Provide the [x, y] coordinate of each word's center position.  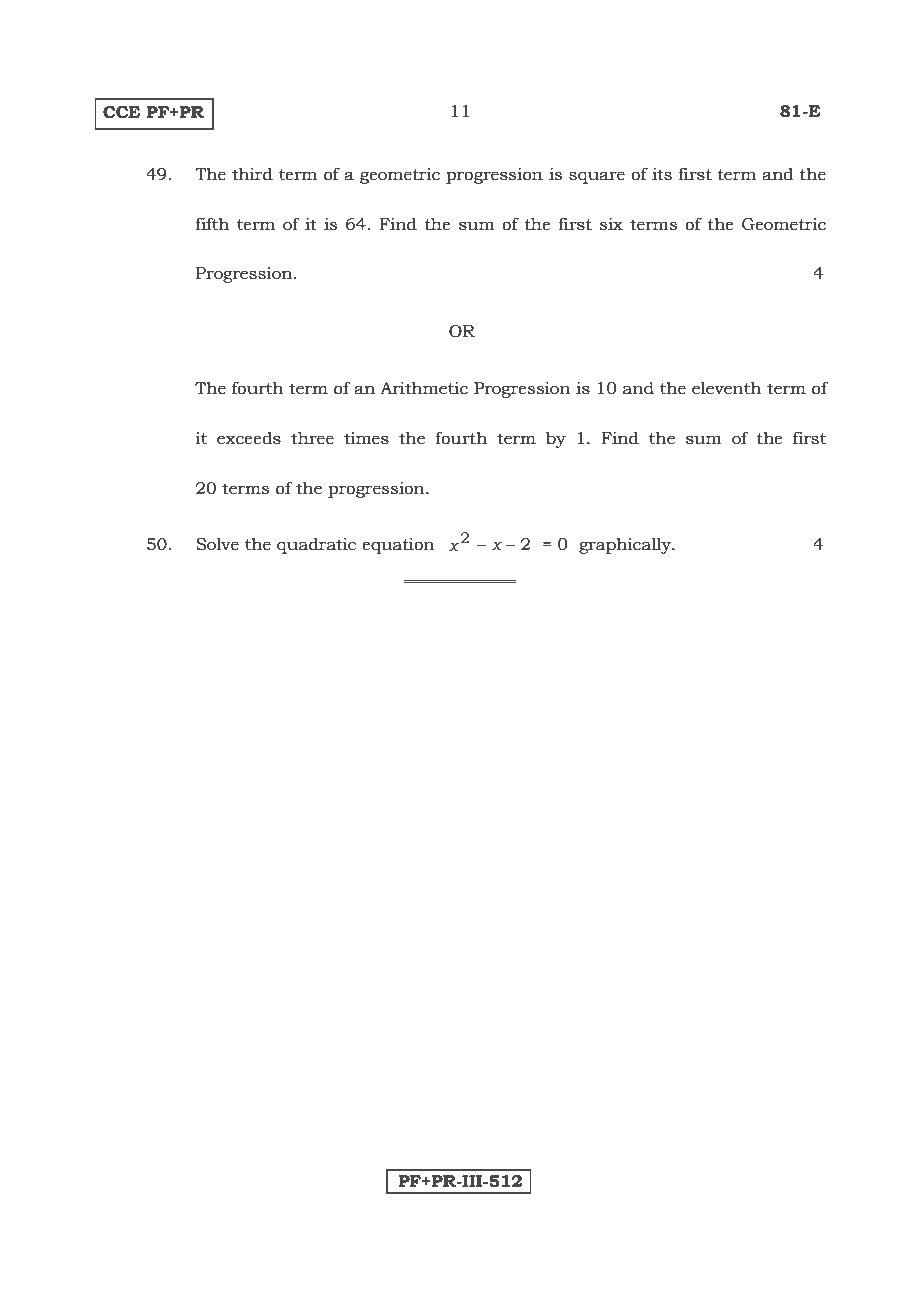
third [252, 174]
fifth [212, 224]
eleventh [727, 388]
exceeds [249, 438]
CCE [121, 112]
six [611, 224]
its [662, 174]
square [597, 177]
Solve [217, 544]
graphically [626, 546]
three [312, 438]
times [366, 438]
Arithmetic [424, 388]
